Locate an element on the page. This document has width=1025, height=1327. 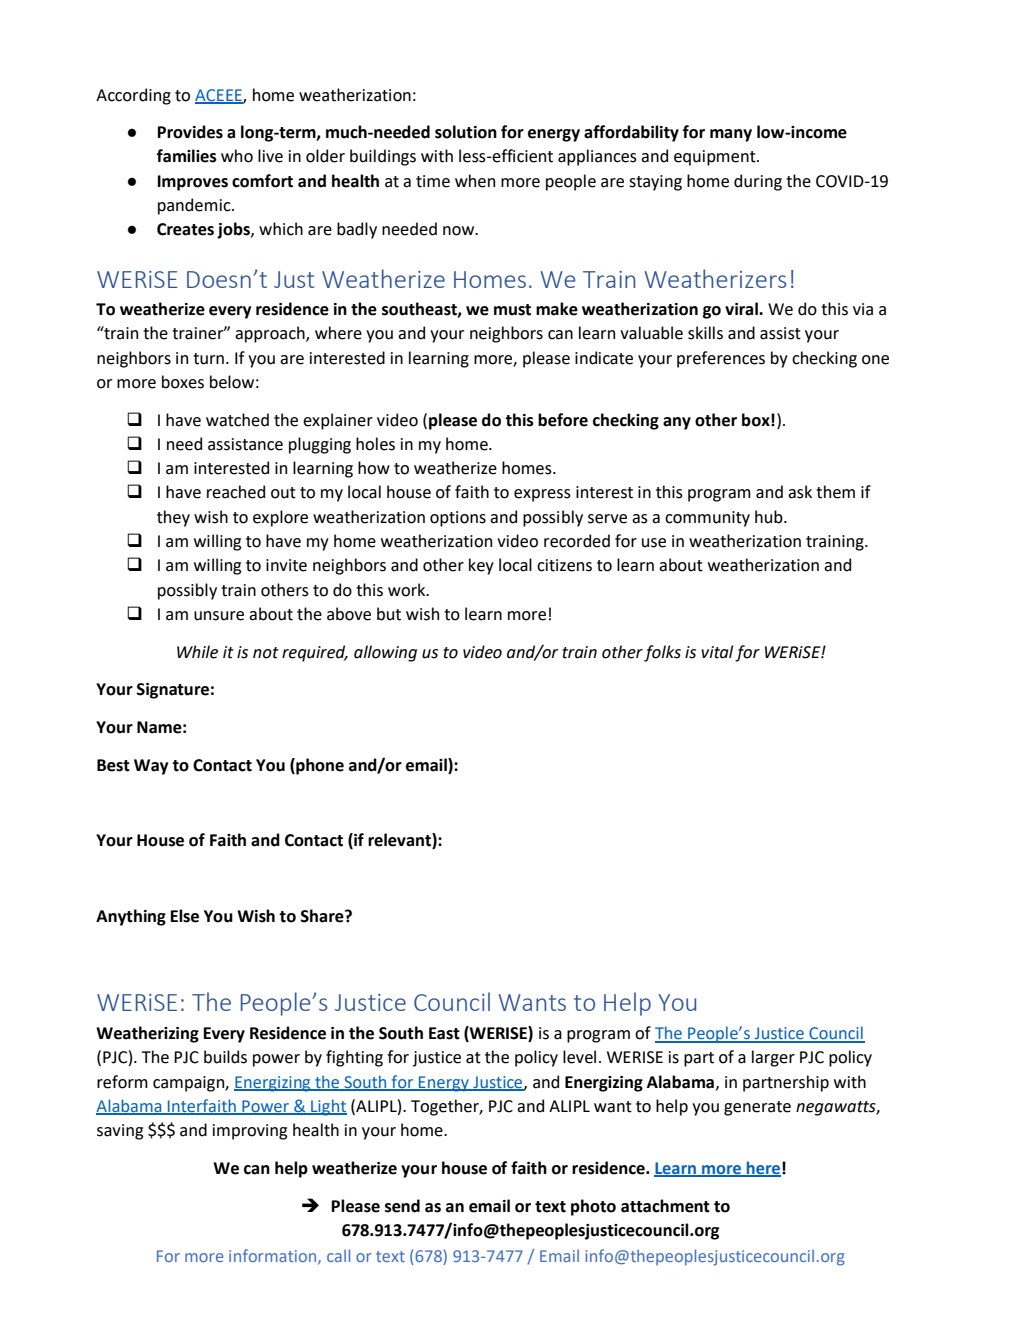
preferences is located at coordinates (721, 359).
